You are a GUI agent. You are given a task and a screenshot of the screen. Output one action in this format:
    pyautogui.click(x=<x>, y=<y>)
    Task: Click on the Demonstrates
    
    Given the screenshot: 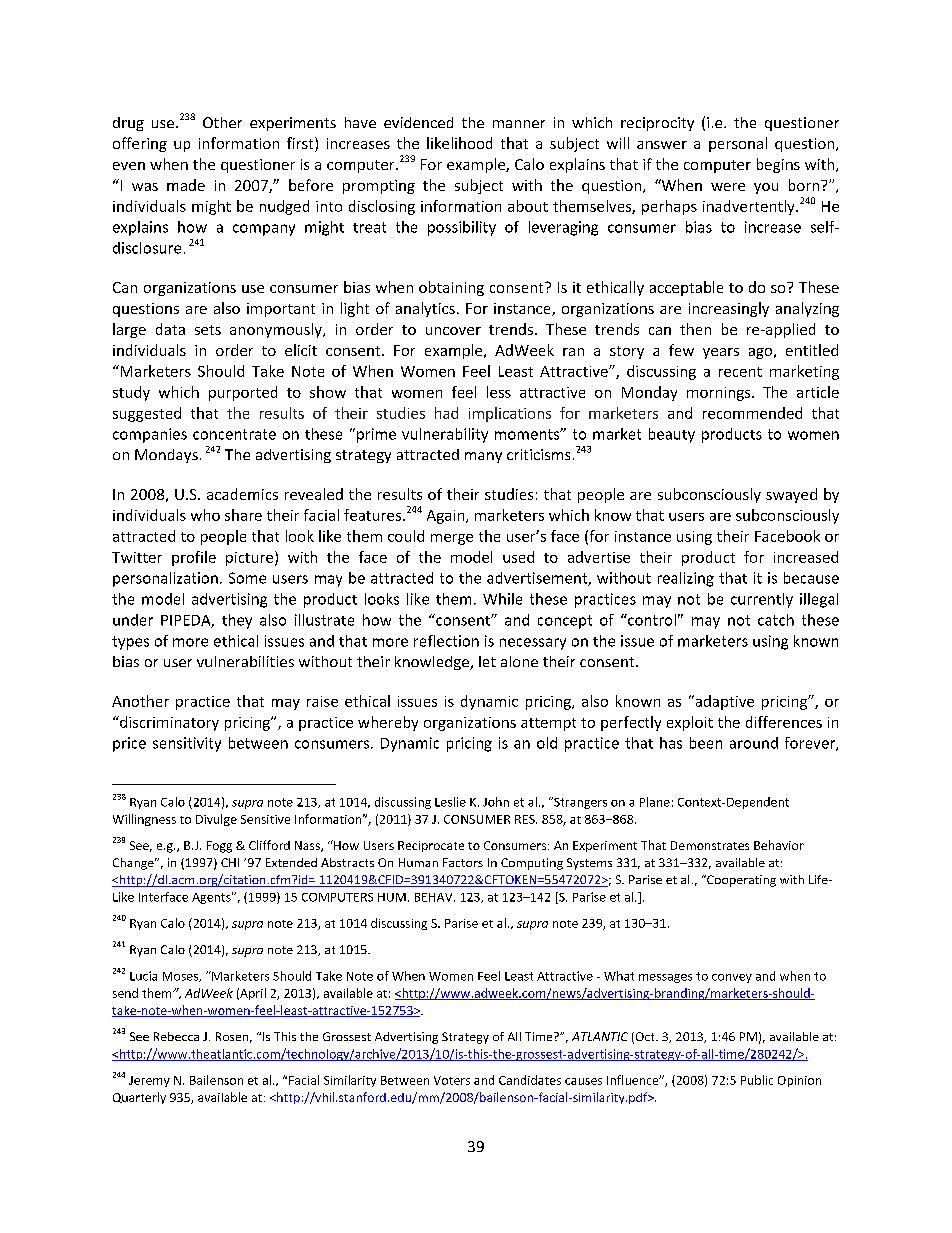 What is the action you would take?
    pyautogui.click(x=710, y=845)
